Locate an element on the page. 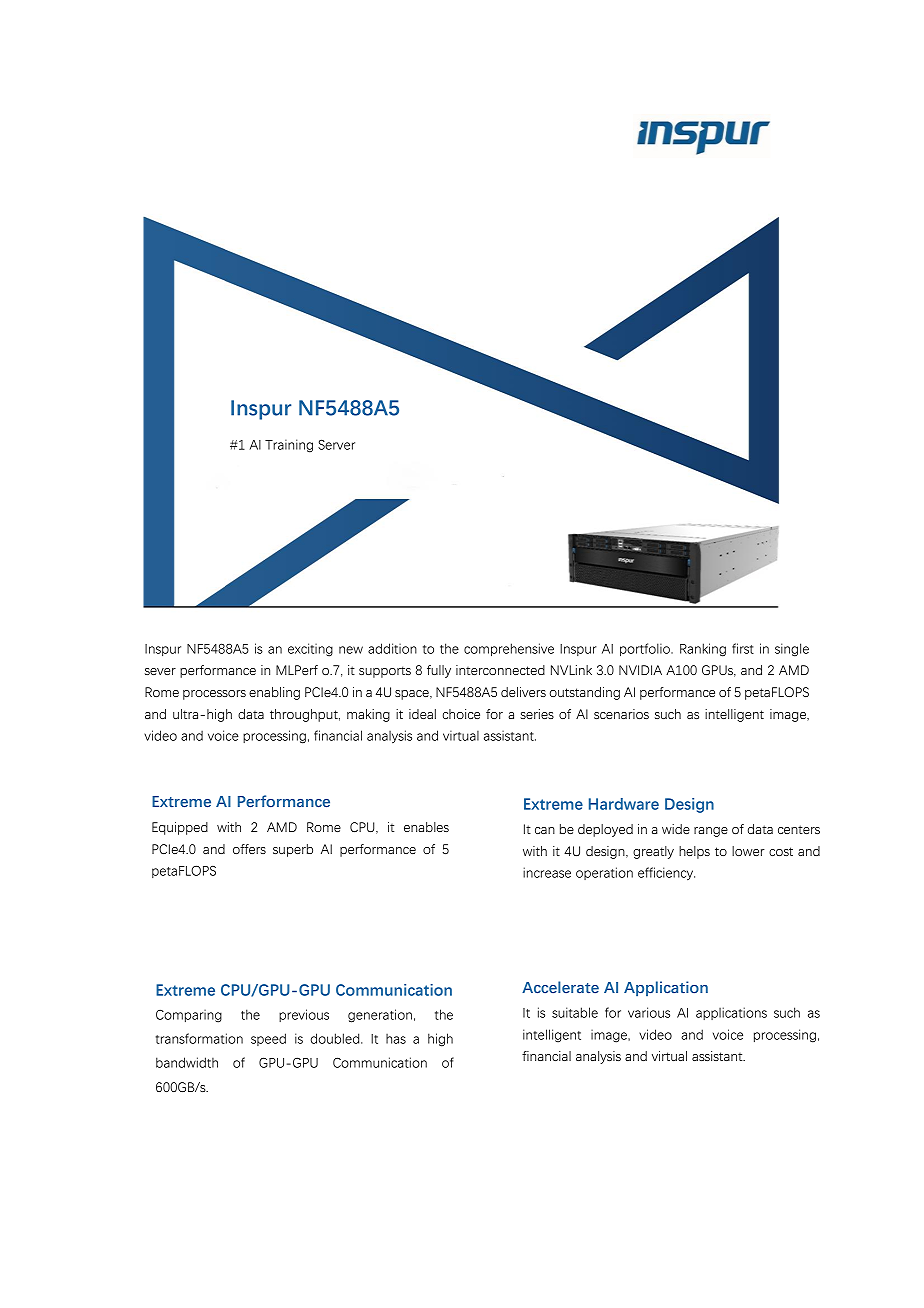 This page has height=1308, width=924. speed is located at coordinates (268, 1039).
